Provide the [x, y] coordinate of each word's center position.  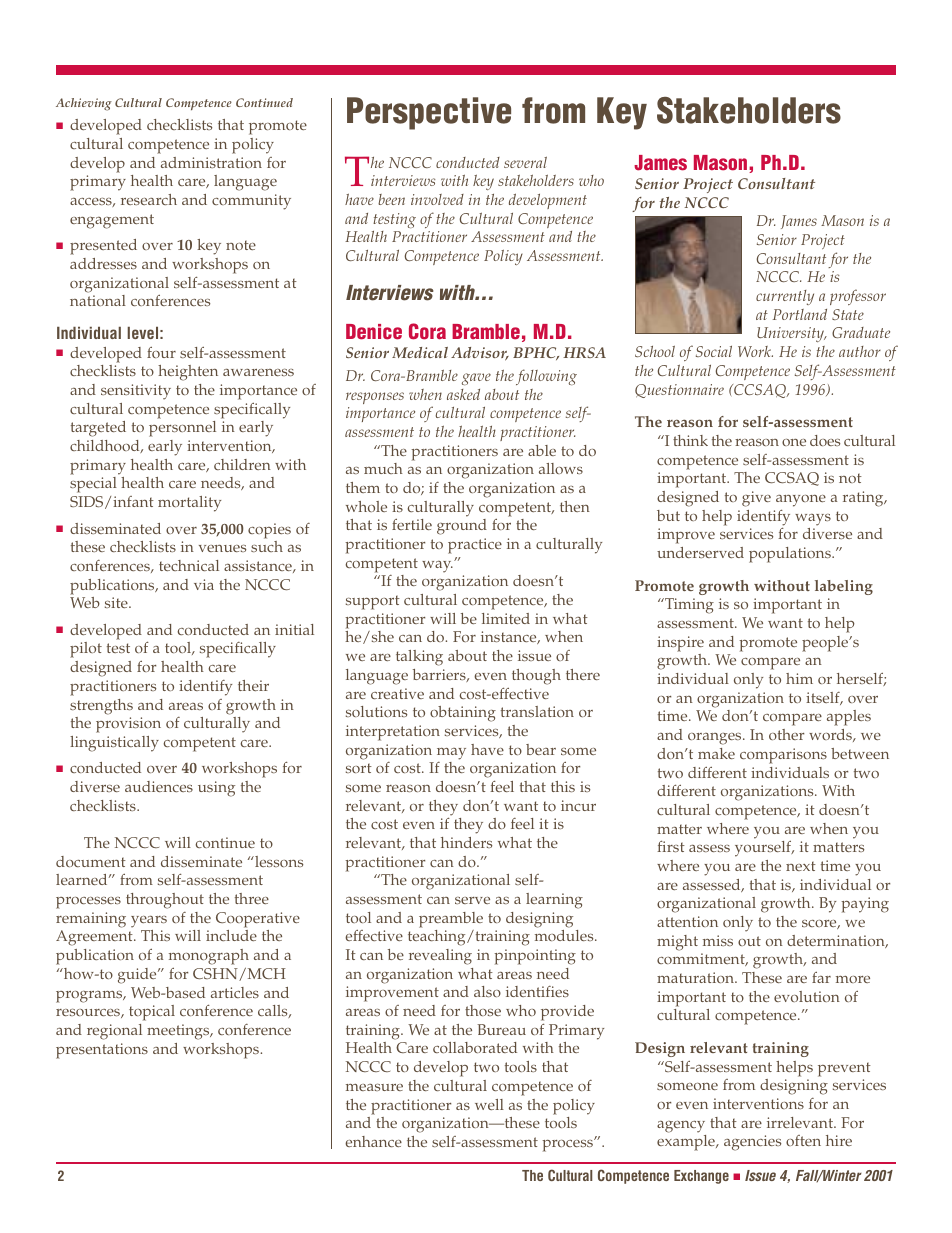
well [489, 1104]
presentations [102, 1051]
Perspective [429, 113]
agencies [752, 1143]
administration [211, 162]
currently [785, 297]
